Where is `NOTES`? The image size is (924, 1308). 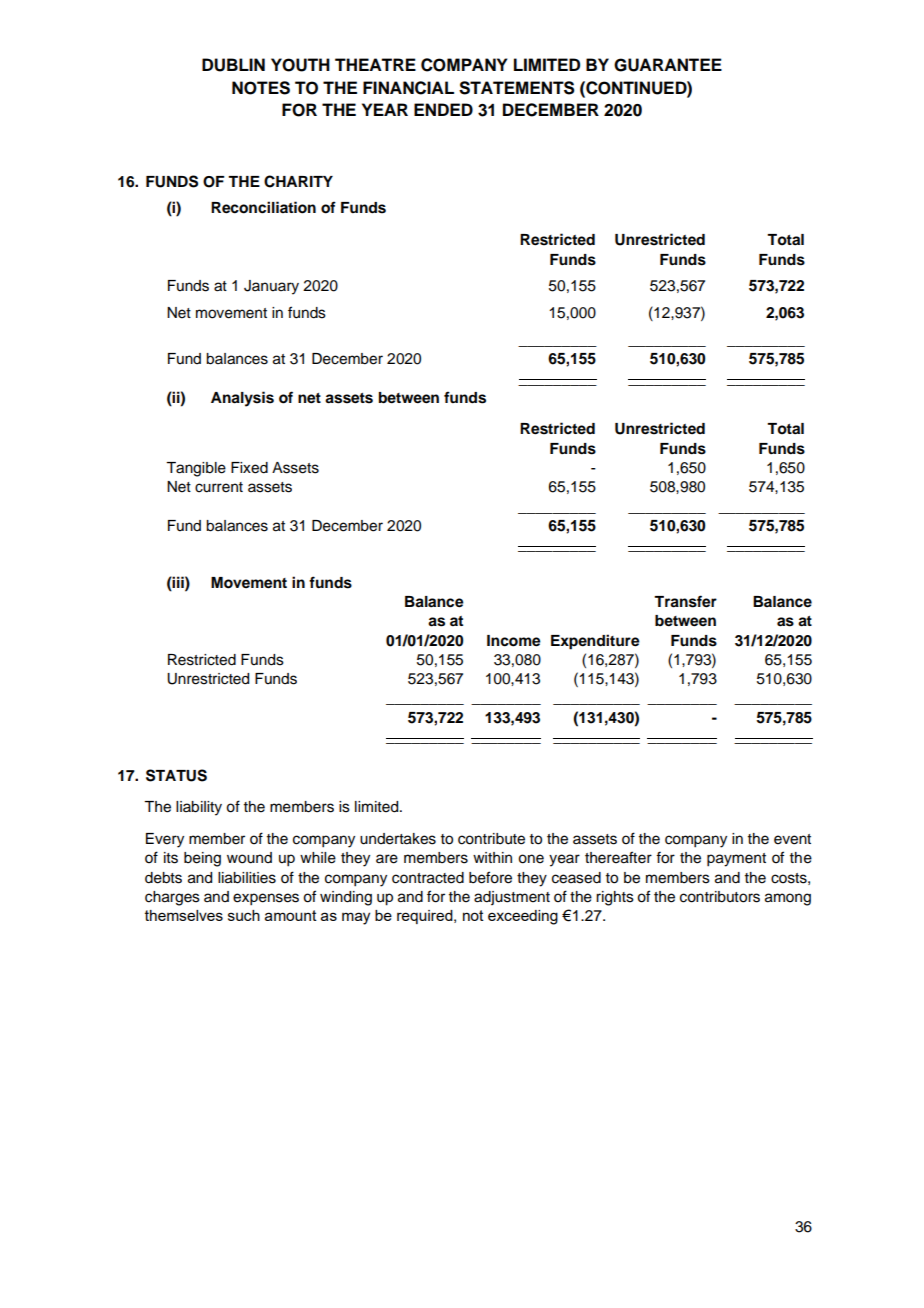
NOTES is located at coordinates (261, 88).
